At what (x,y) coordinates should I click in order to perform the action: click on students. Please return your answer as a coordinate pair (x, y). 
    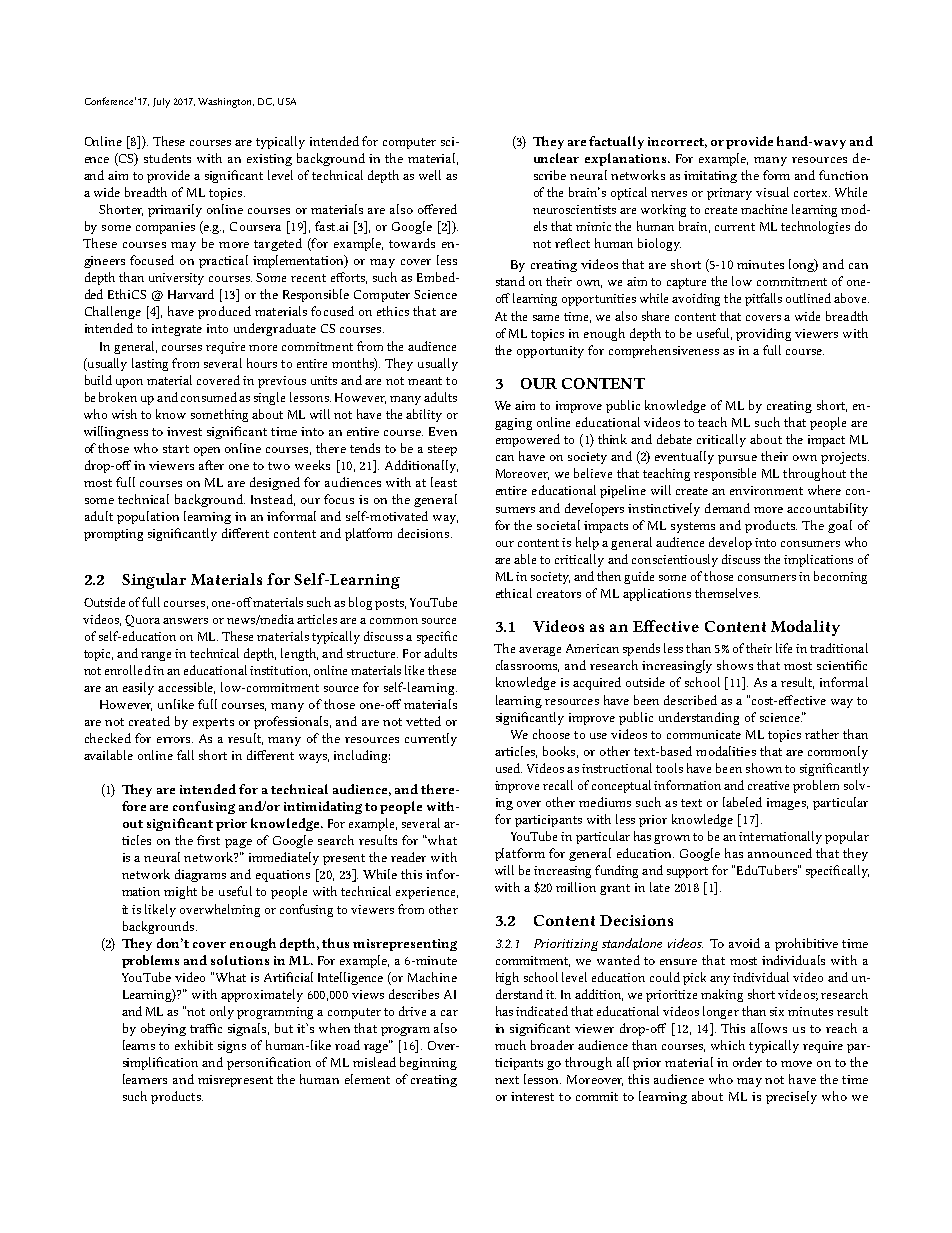
    Looking at the image, I should click on (167, 158).
